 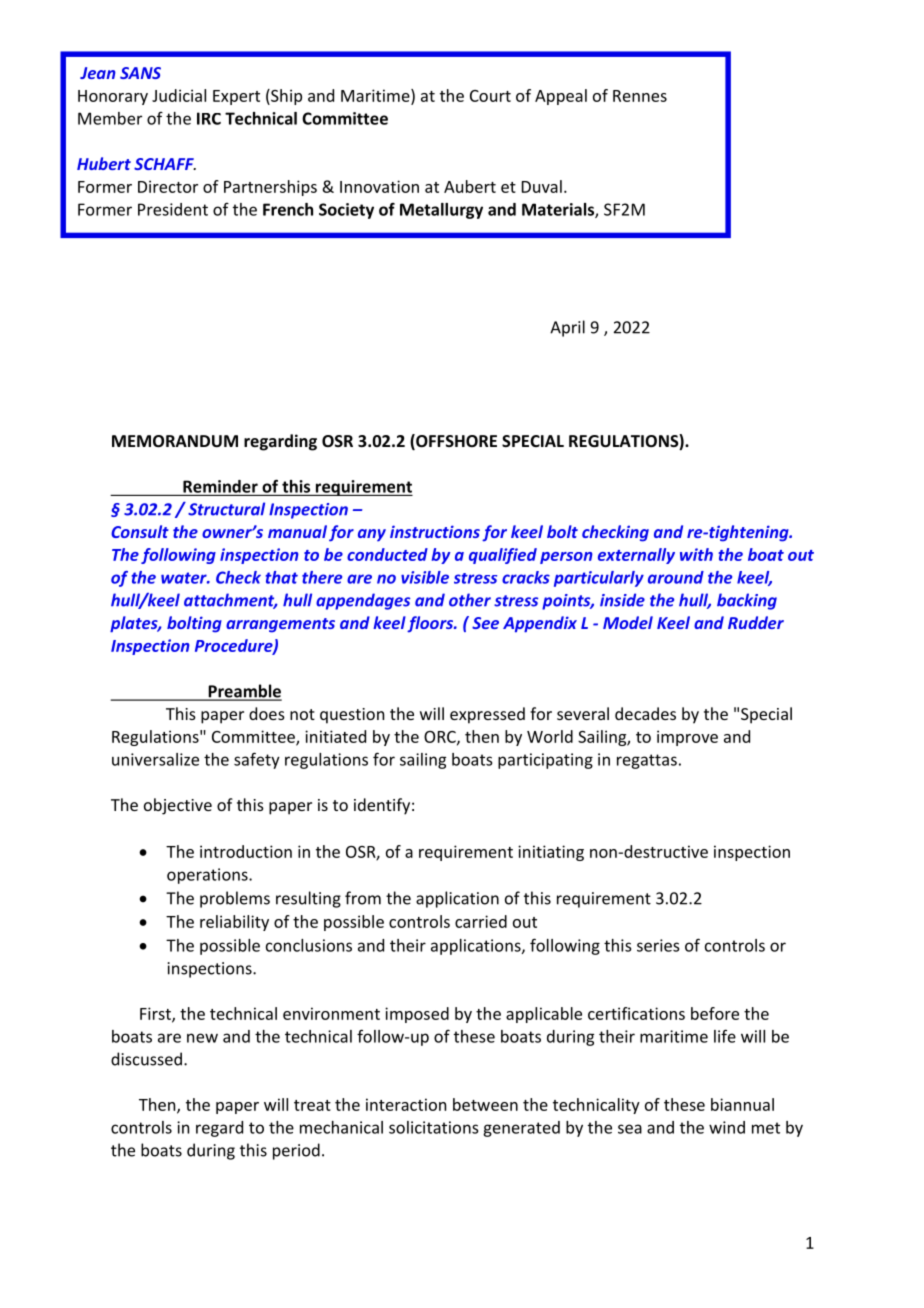 What do you see at coordinates (280, 625) in the page?
I see `arrangements` at bounding box center [280, 625].
